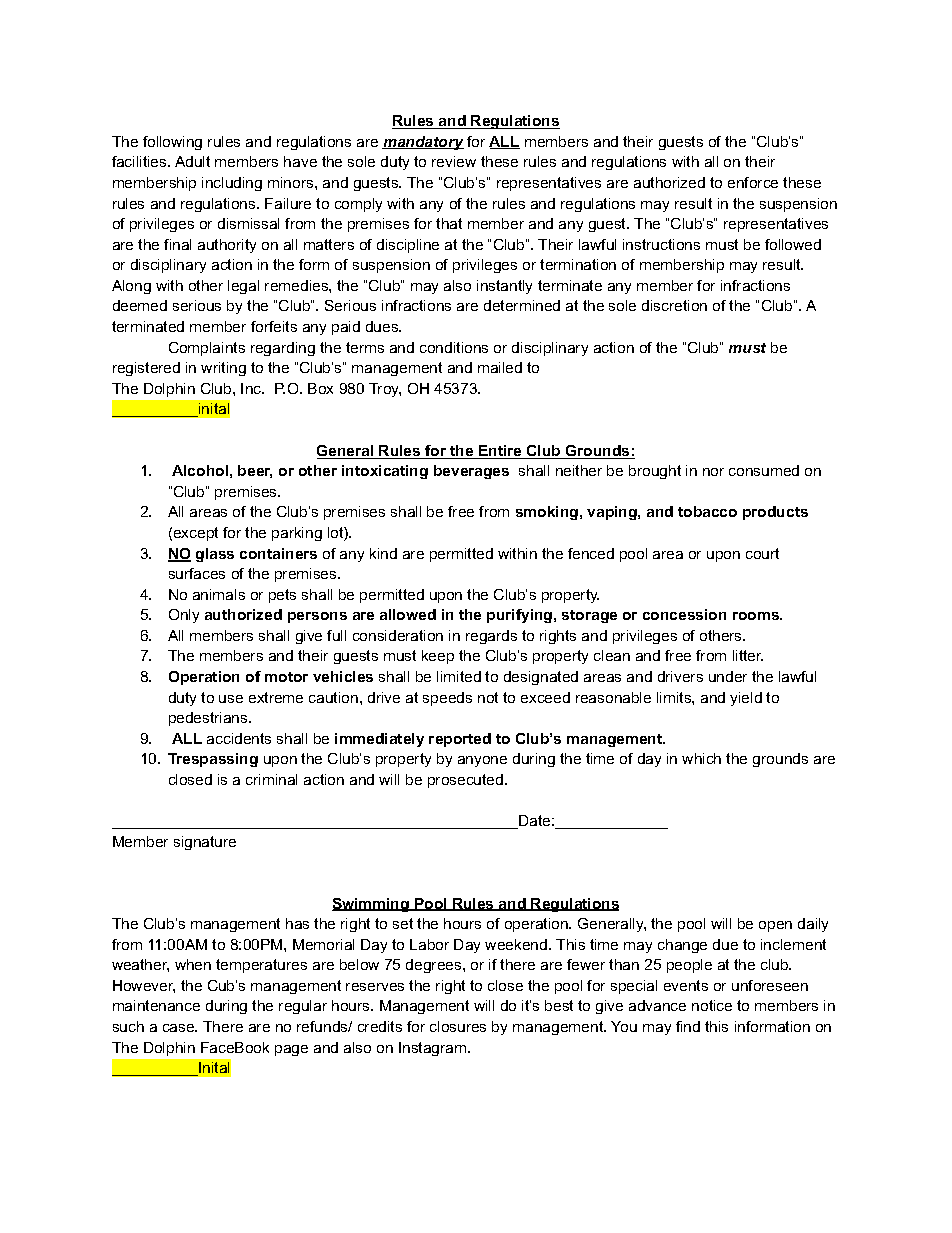 Image resolution: width=952 pixels, height=1233 pixels. I want to click on review, so click(454, 161).
